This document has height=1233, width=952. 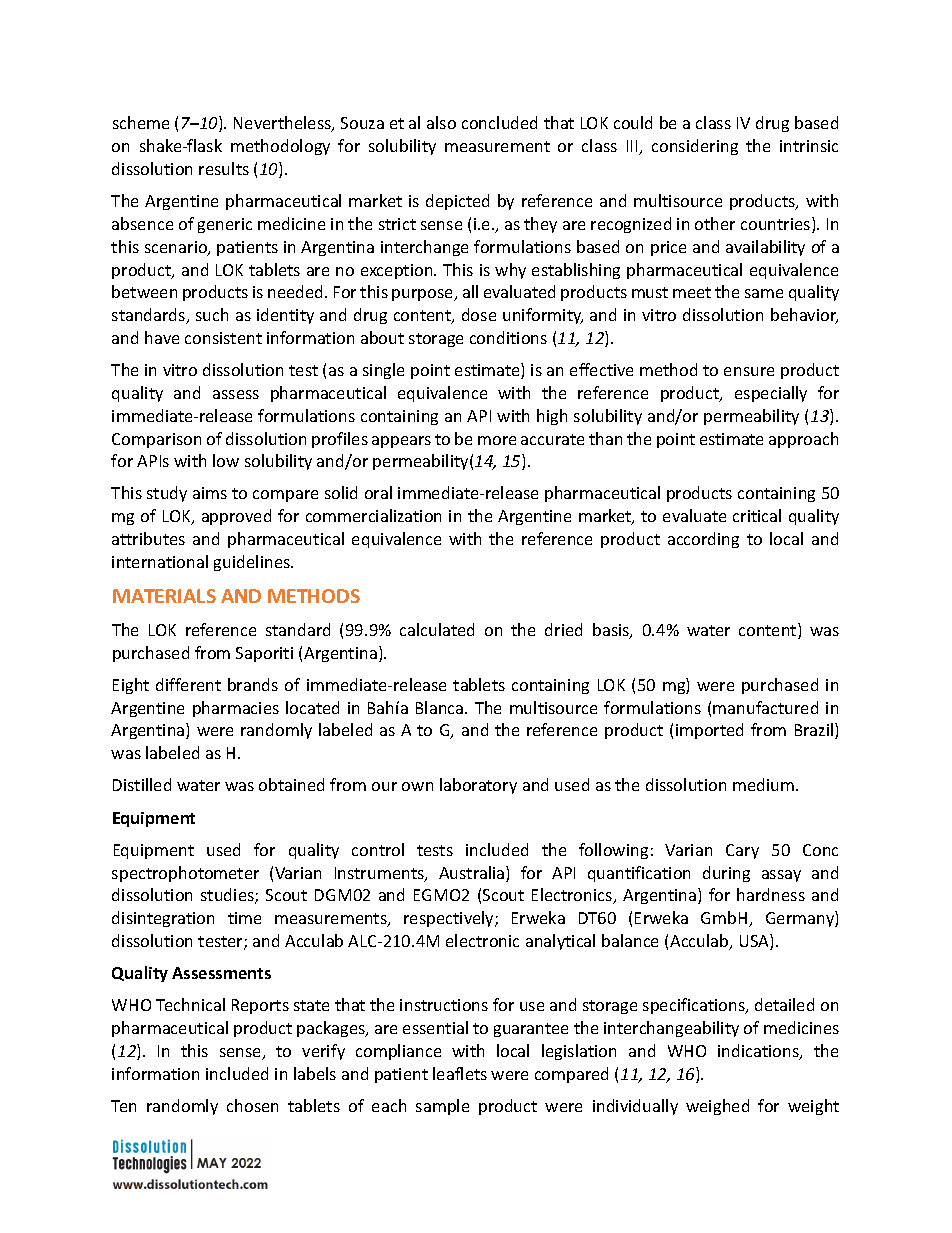 What do you see at coordinates (726, 874) in the document?
I see `during` at bounding box center [726, 874].
